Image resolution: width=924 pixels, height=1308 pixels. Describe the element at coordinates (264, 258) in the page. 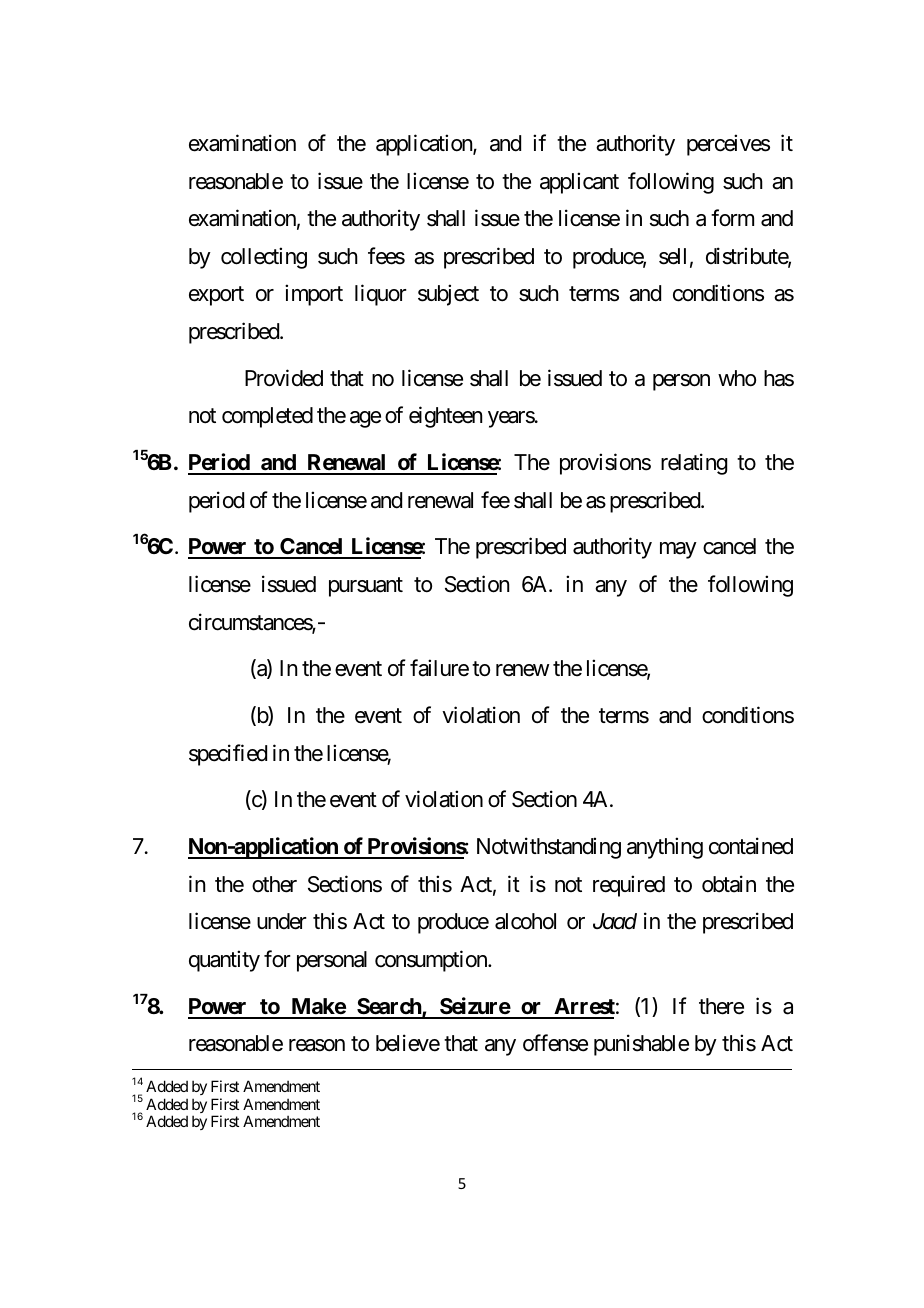

I see `collecting` at that location.
